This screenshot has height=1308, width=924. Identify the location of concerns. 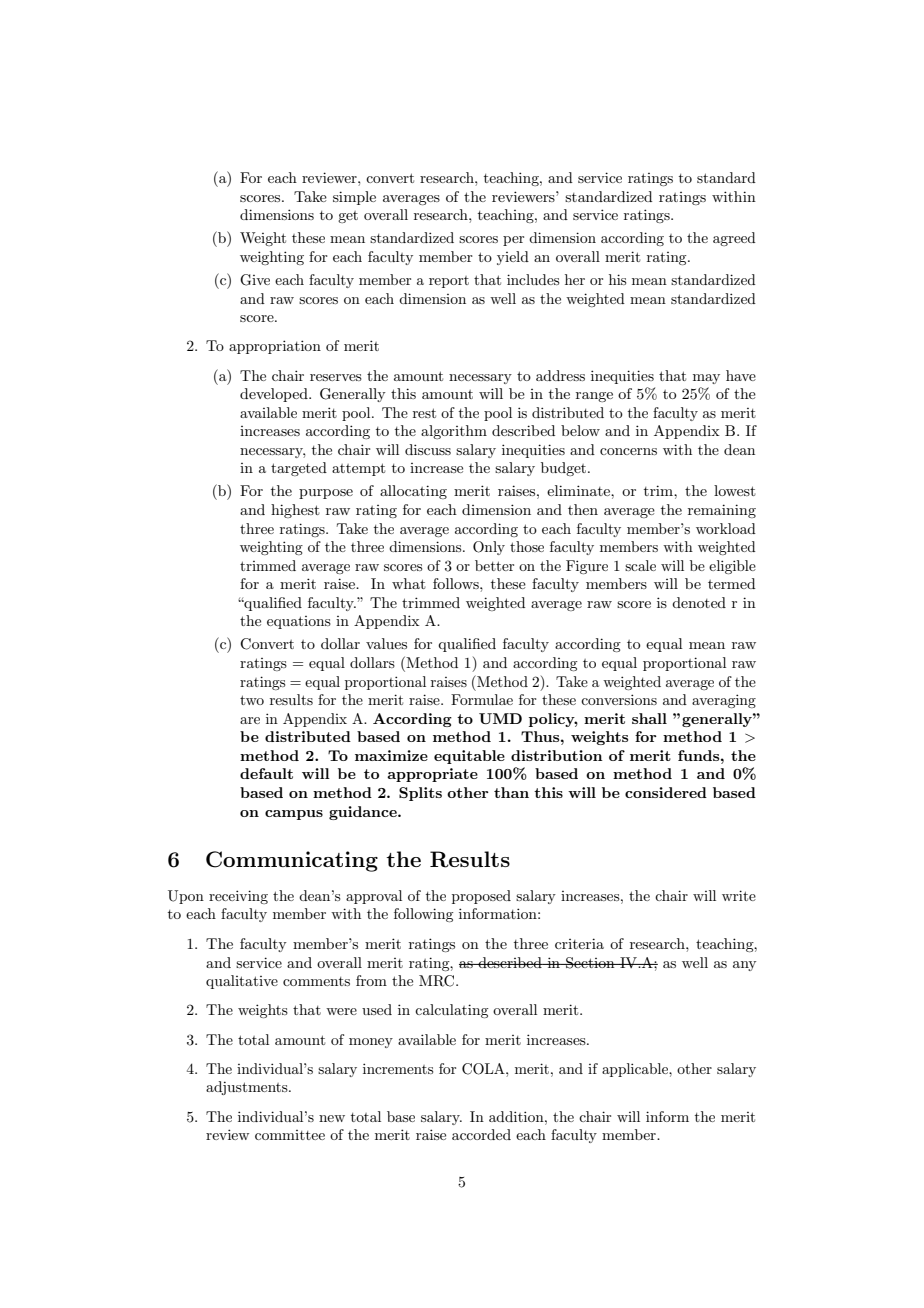
(628, 451).
